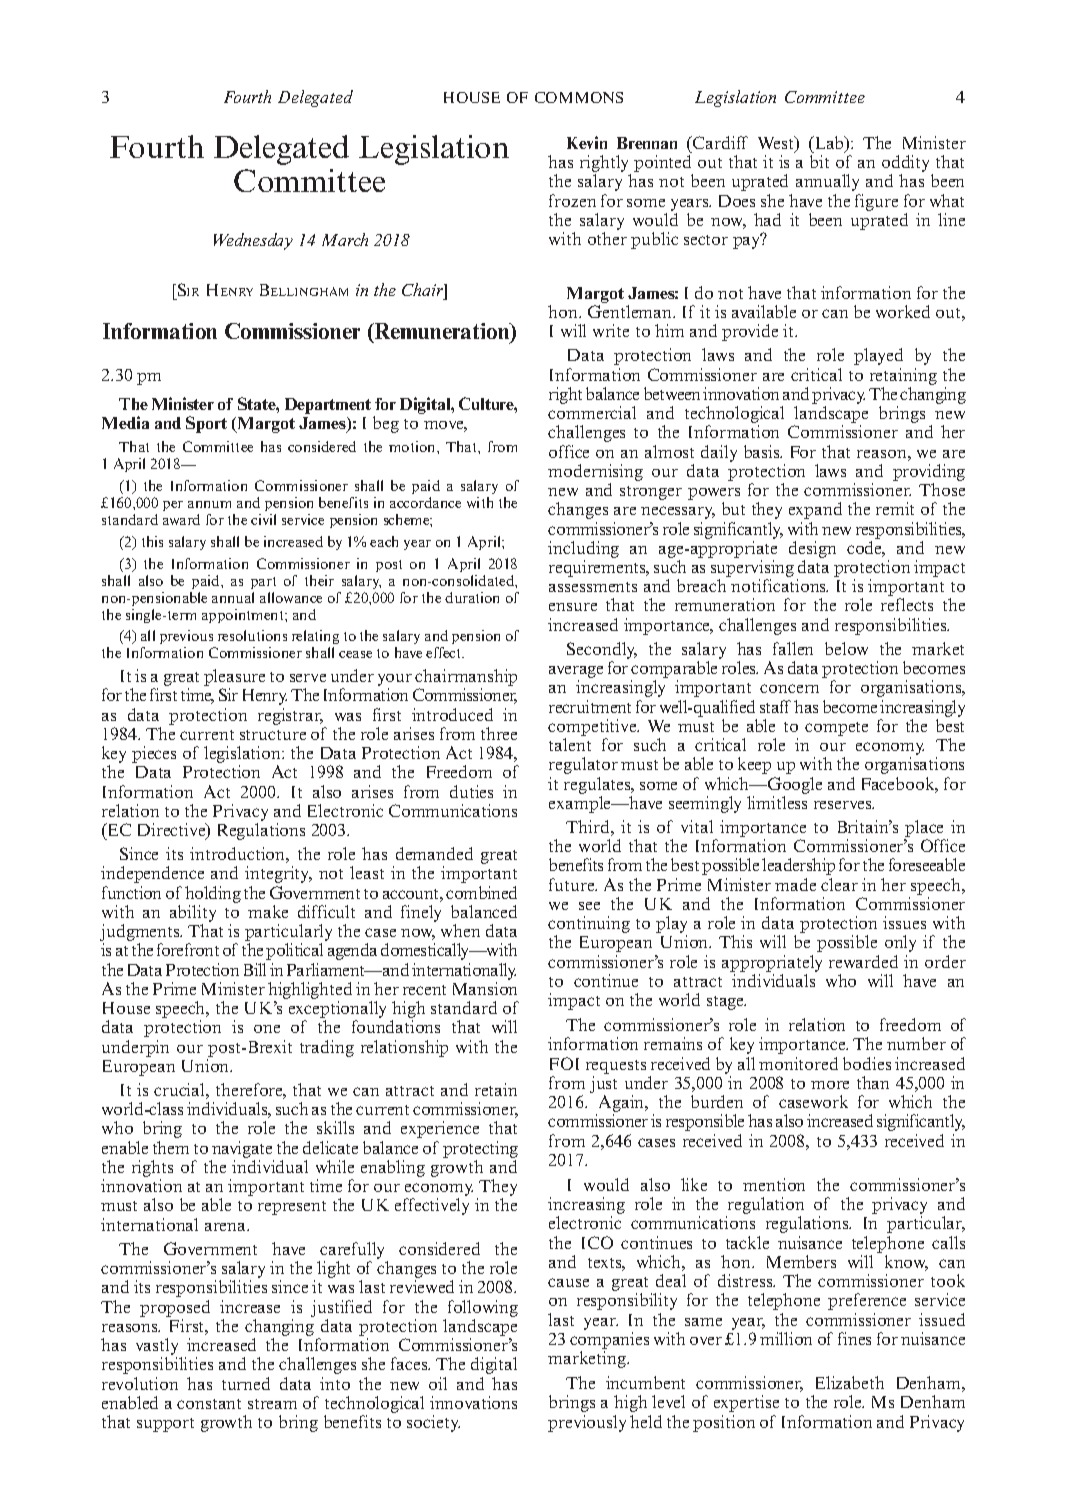 The height and width of the screenshot is (1510, 1067). Describe the element at coordinates (587, 142) in the screenshot. I see `Kevin` at that location.
